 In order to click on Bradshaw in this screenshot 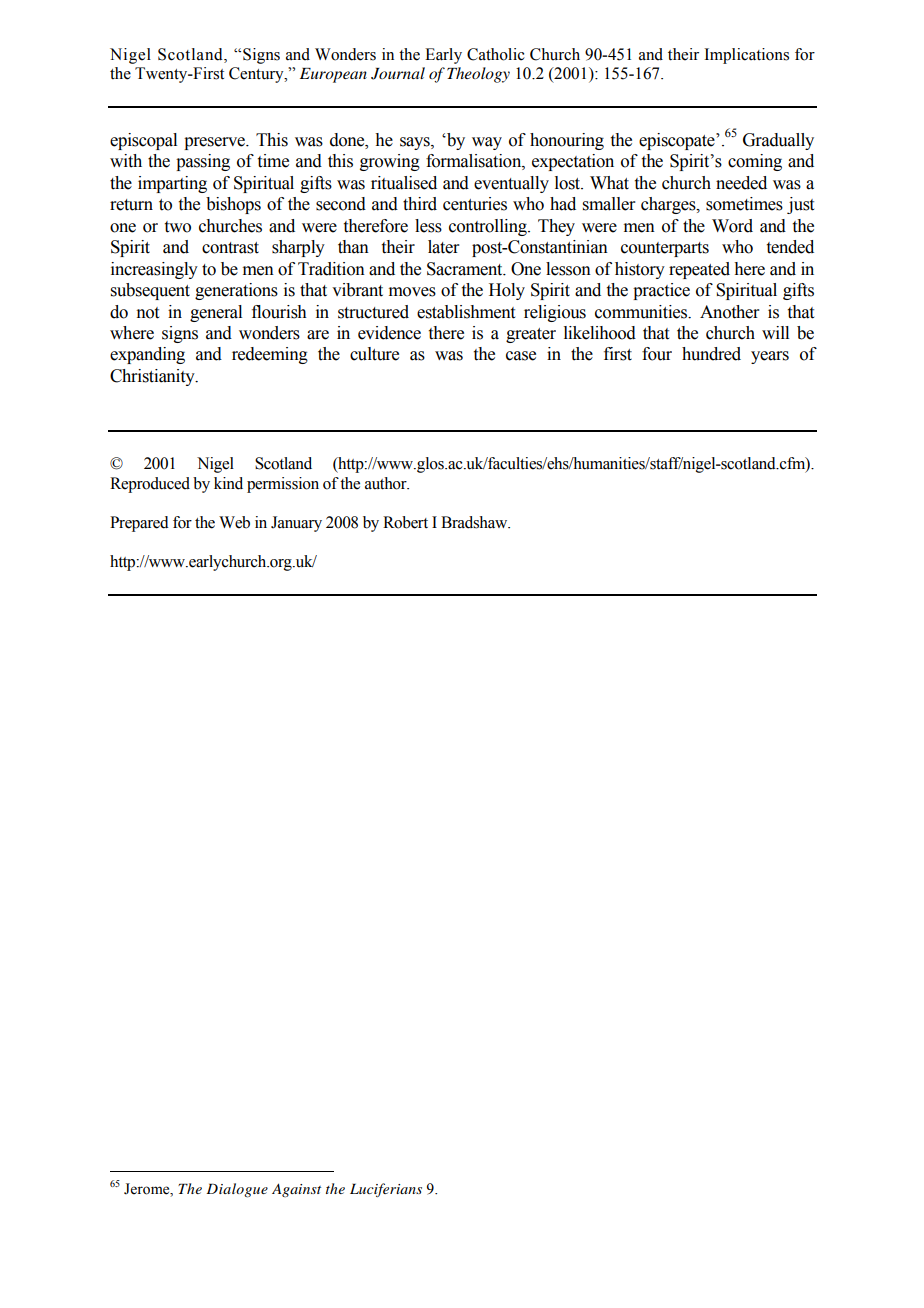, I will do `click(475, 522)`.
